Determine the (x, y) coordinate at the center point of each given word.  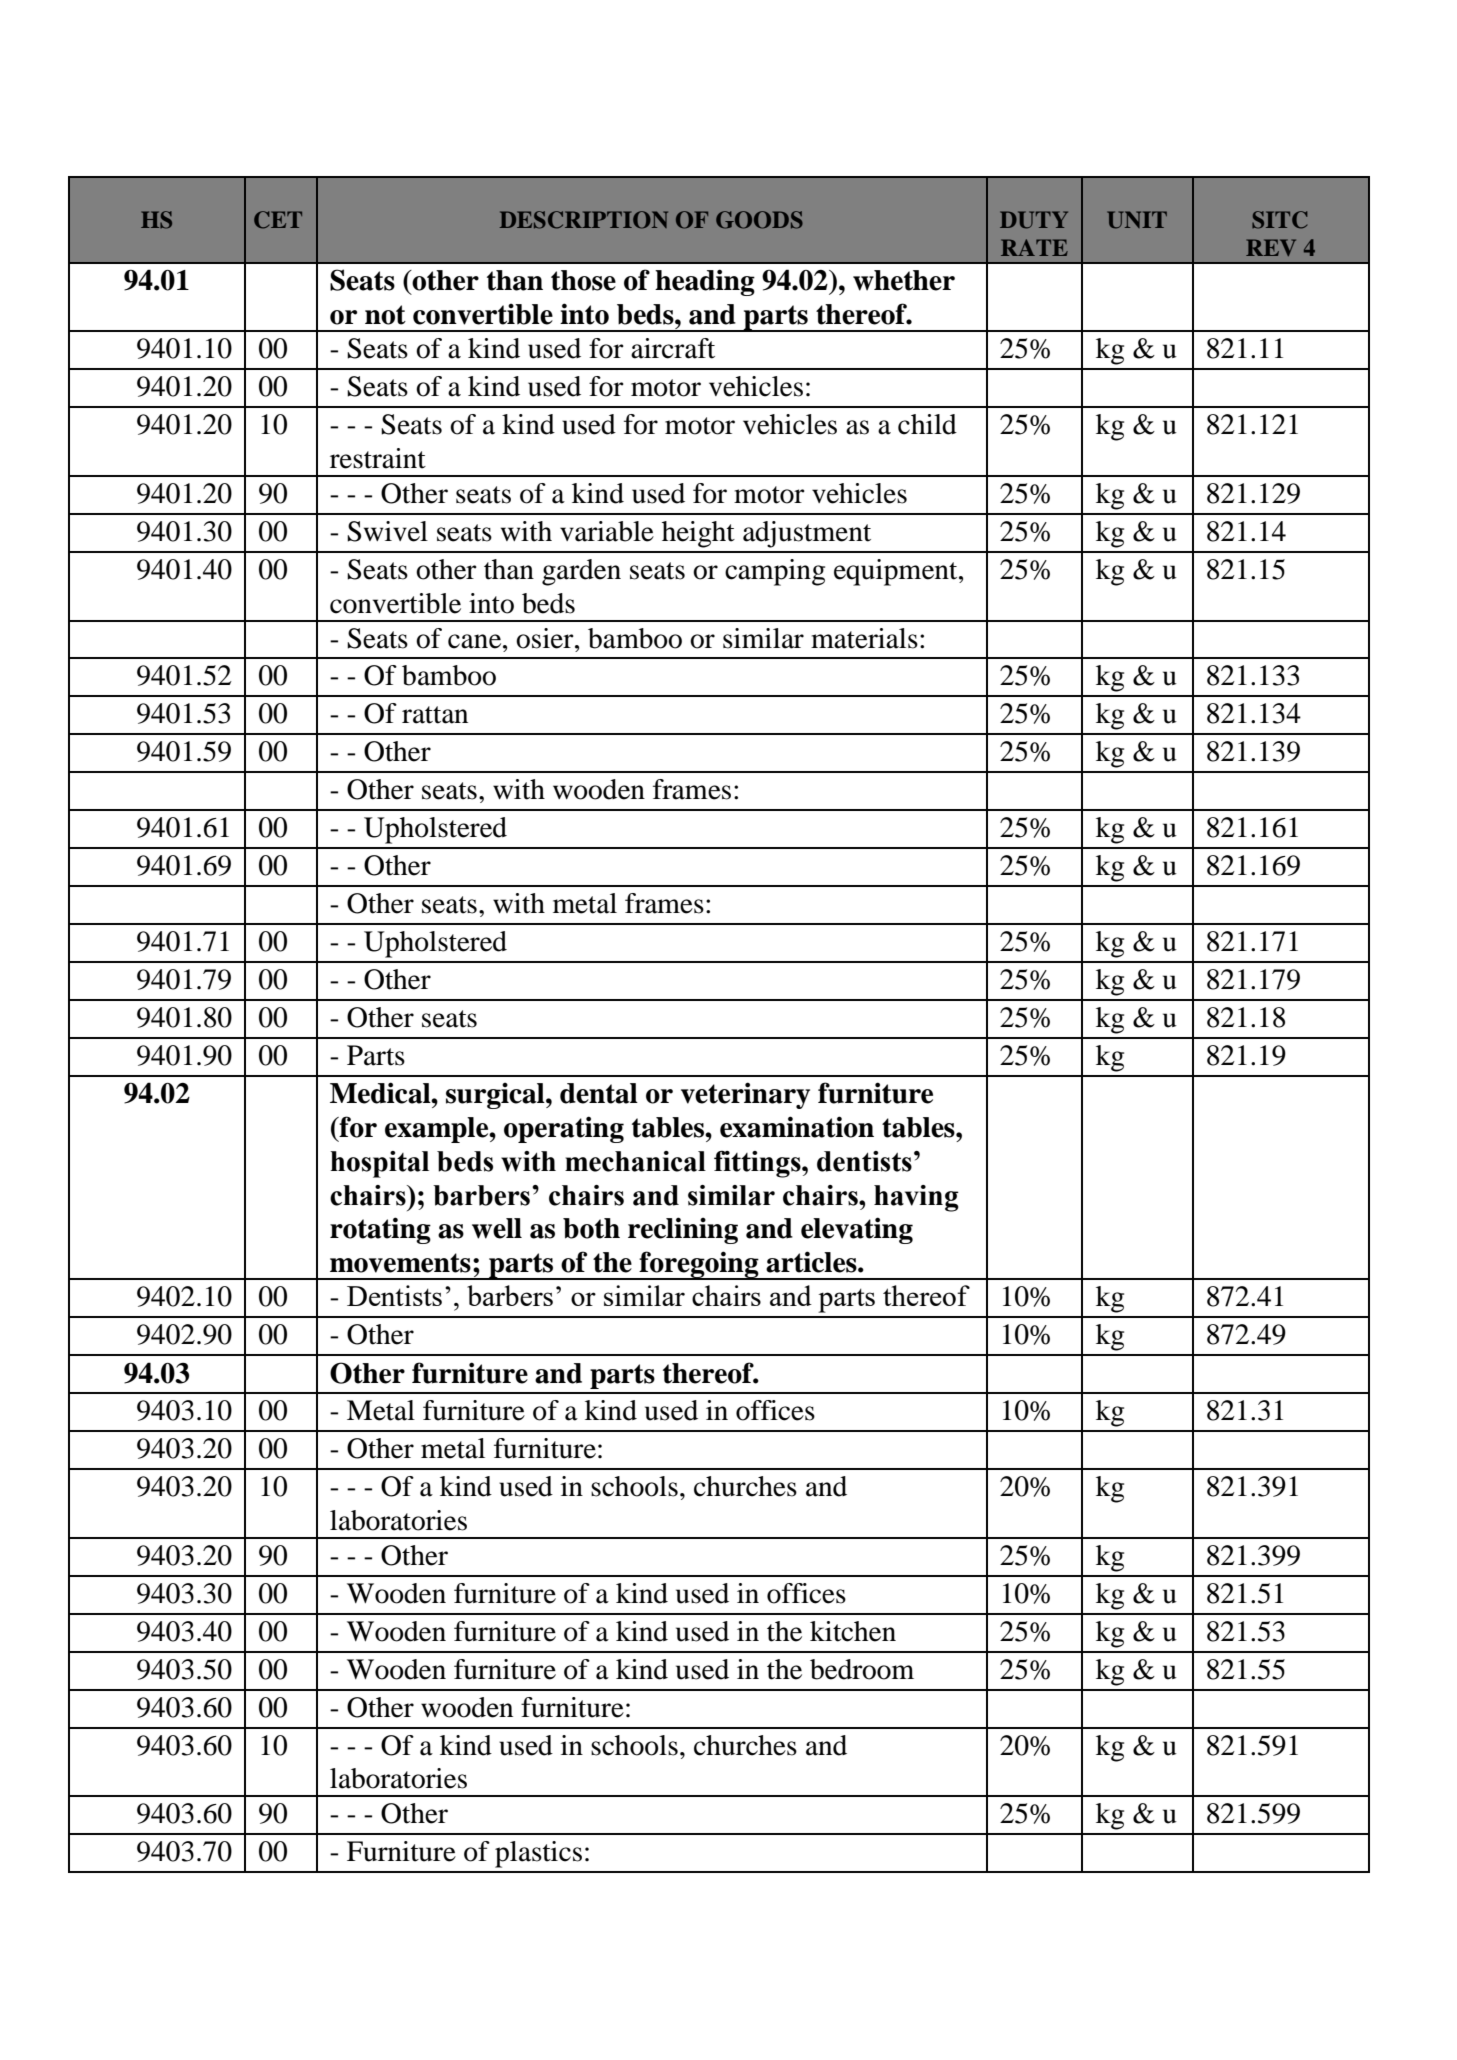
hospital (379, 1164)
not (385, 315)
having (916, 1198)
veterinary (745, 1095)
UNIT (1137, 220)
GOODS (759, 220)
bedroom (862, 1669)
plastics (538, 1854)
